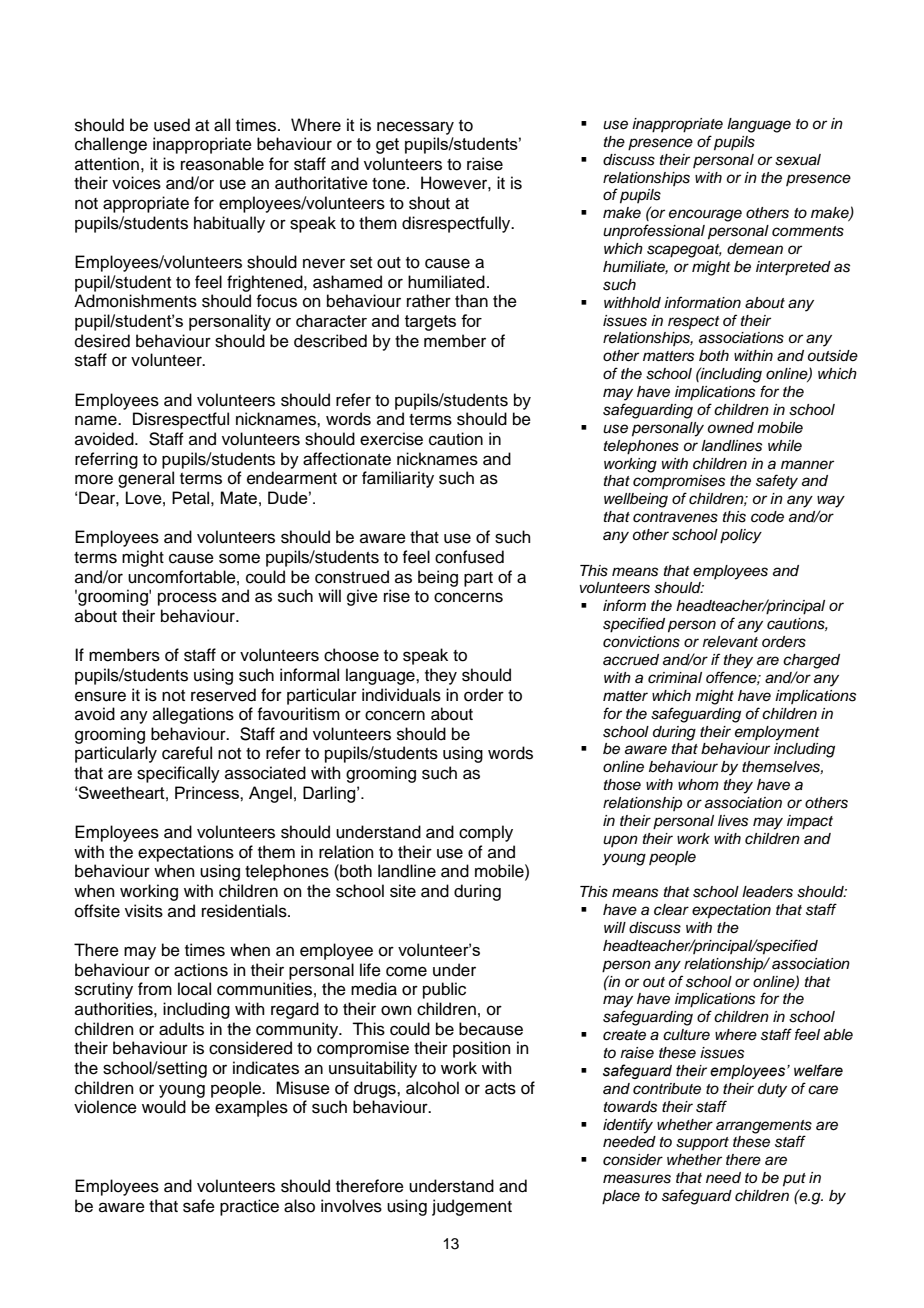  What do you see at coordinates (401, 695) in the screenshot?
I see `individuals` at bounding box center [401, 695].
